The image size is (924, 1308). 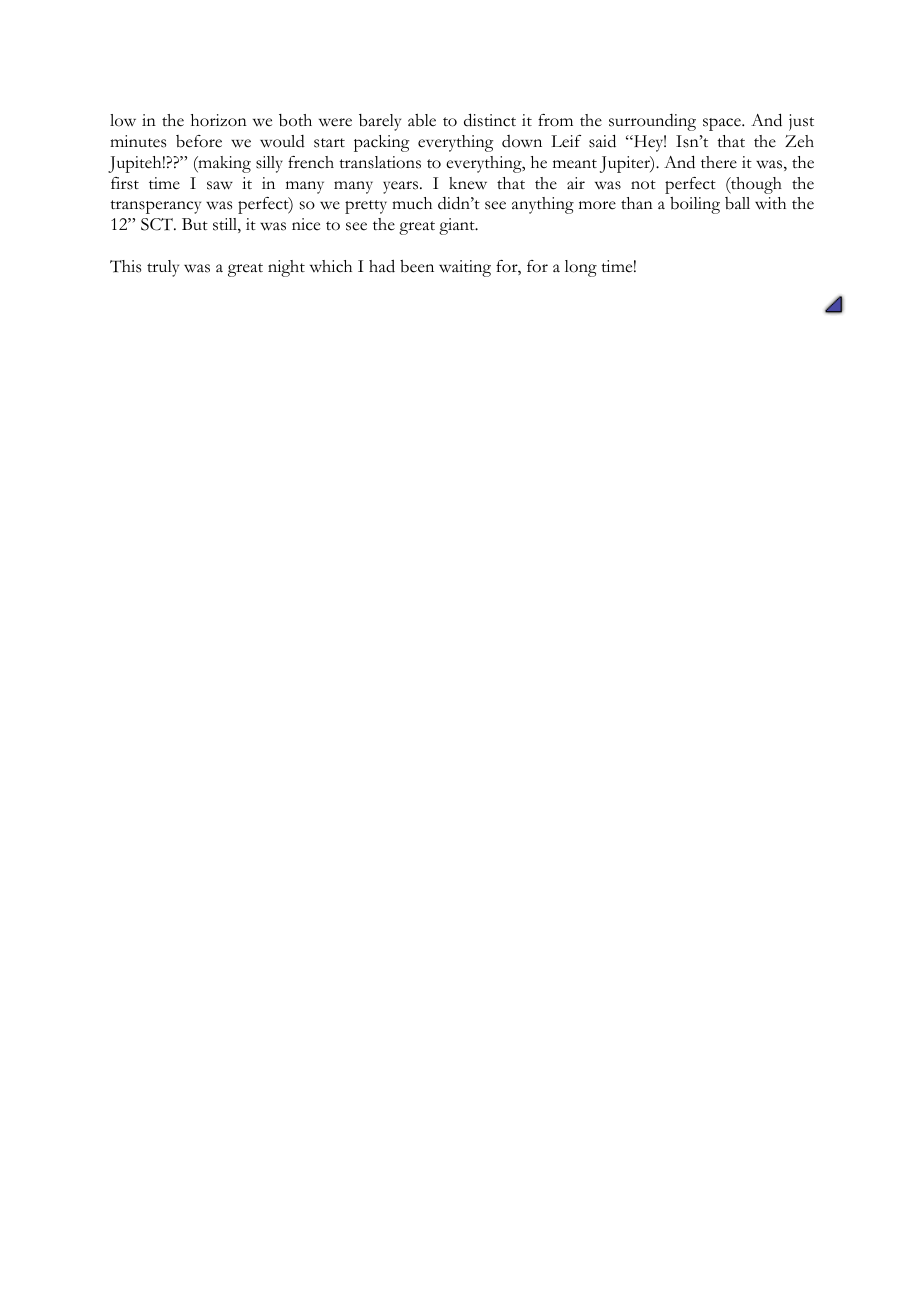 I want to click on ball, so click(x=737, y=203).
